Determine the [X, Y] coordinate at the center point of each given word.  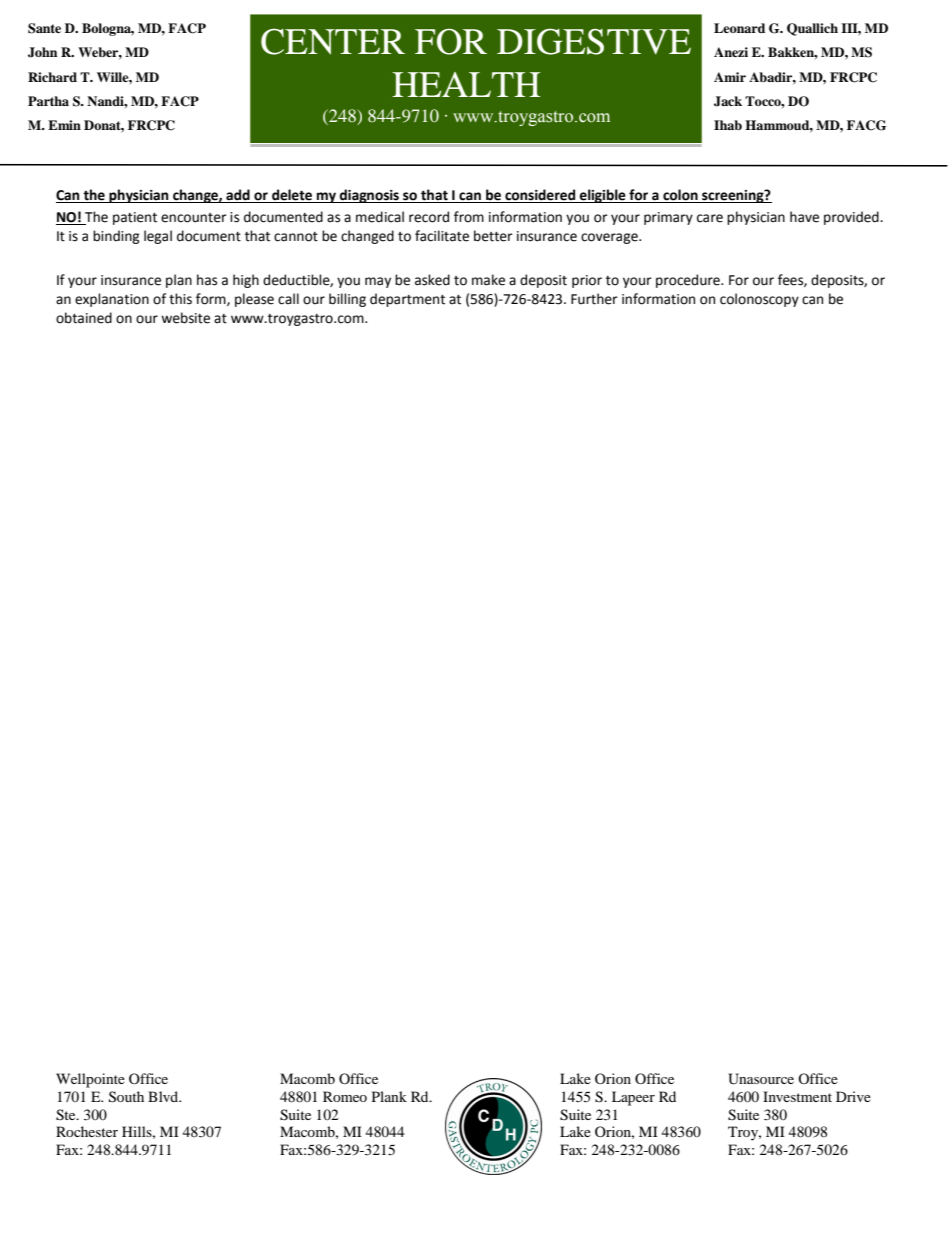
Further [594, 299]
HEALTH [466, 84]
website [185, 318]
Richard [52, 77]
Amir [730, 77]
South [126, 1097]
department [407, 300]
